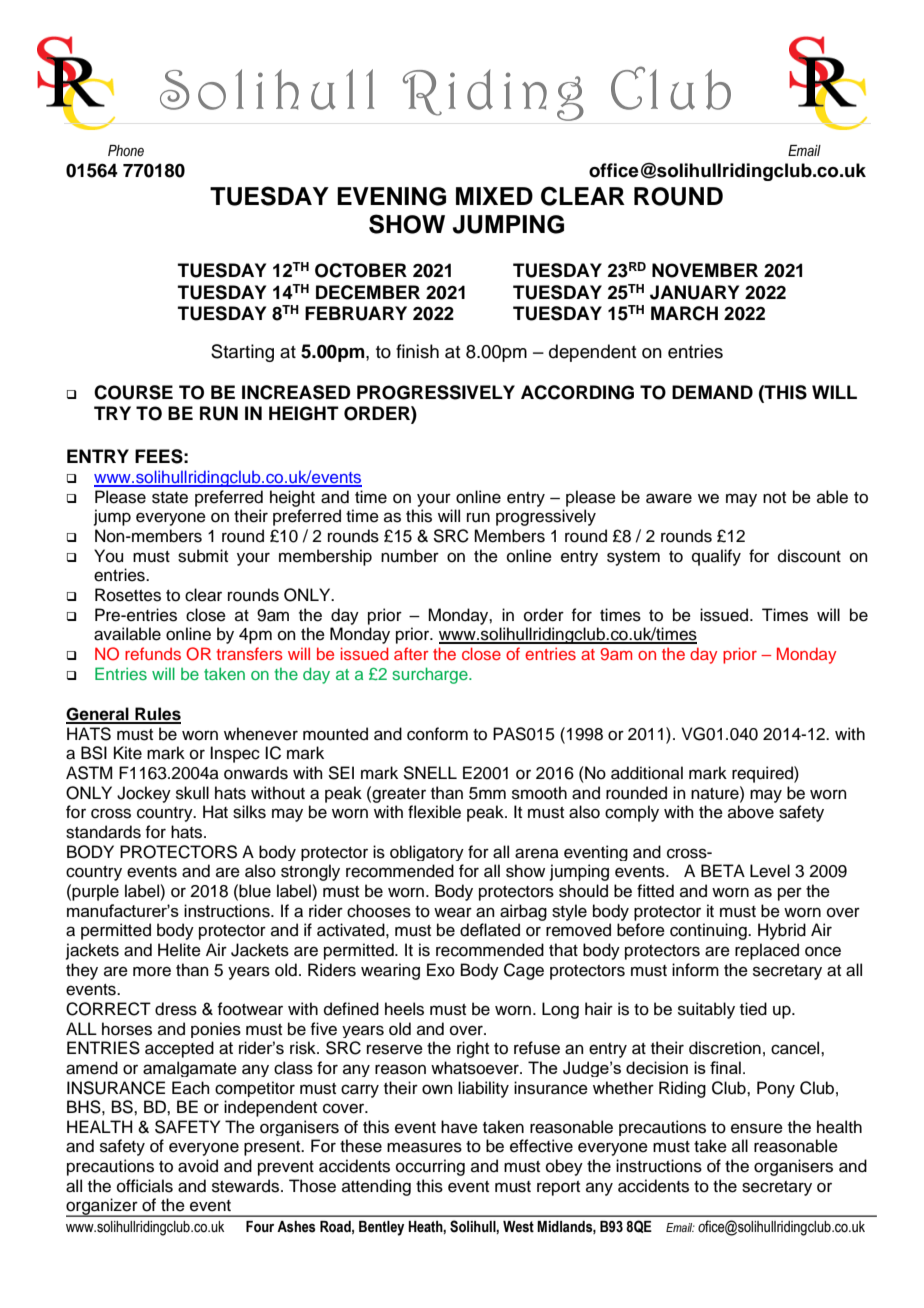  Describe the element at coordinates (716, 793) in the image. I see `nature` at that location.
